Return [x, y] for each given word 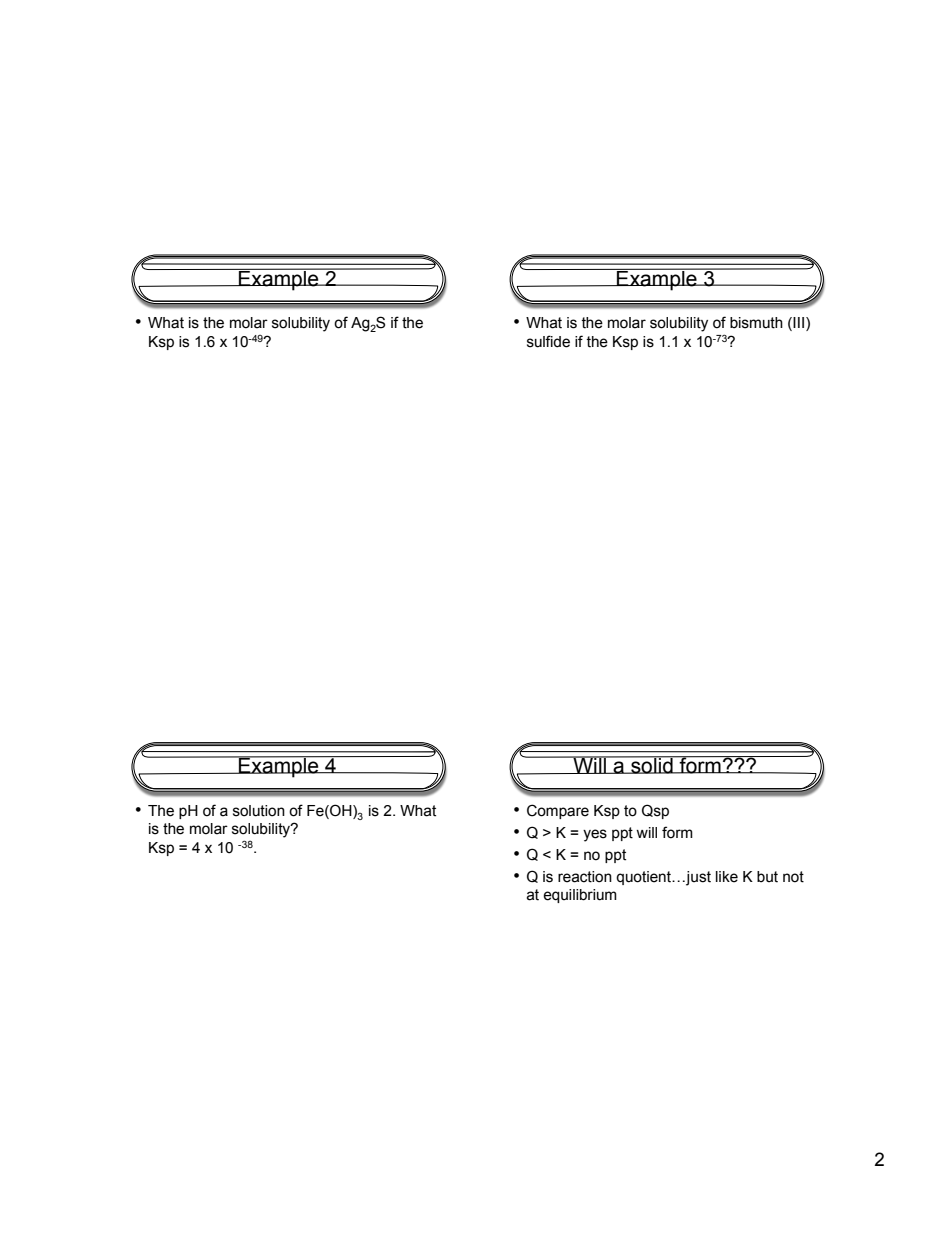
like [727, 877]
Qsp [655, 811]
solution [259, 811]
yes [595, 835]
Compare [558, 811]
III [800, 324]
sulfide [548, 341]
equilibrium [580, 896]
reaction [585, 877]
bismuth [756, 323]
